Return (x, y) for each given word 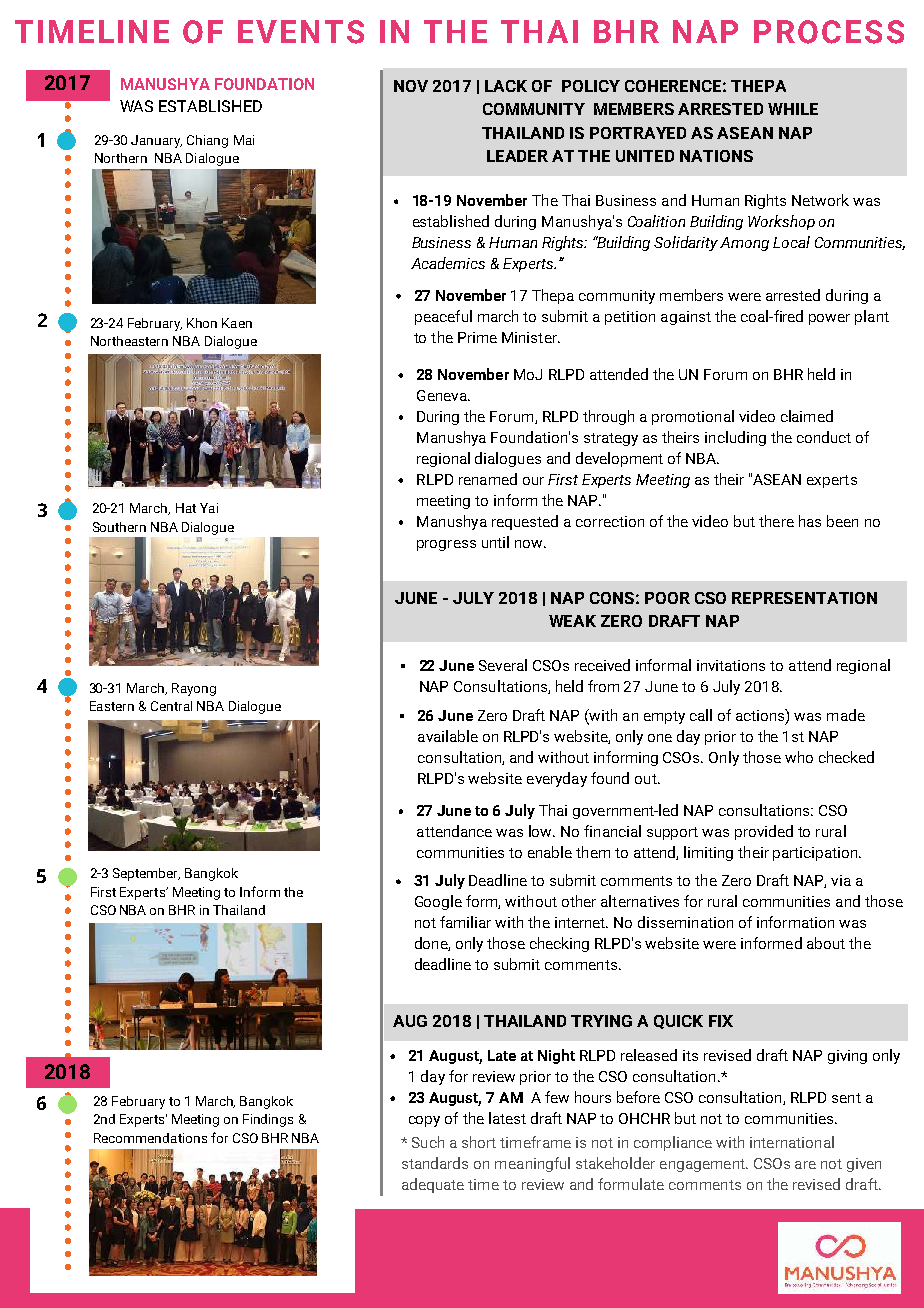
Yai (209, 508)
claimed (807, 416)
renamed (488, 479)
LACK (506, 86)
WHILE (793, 109)
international (792, 1142)
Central (171, 706)
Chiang (207, 141)
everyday (557, 779)
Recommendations (150, 1138)
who (799, 757)
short (479, 1142)
